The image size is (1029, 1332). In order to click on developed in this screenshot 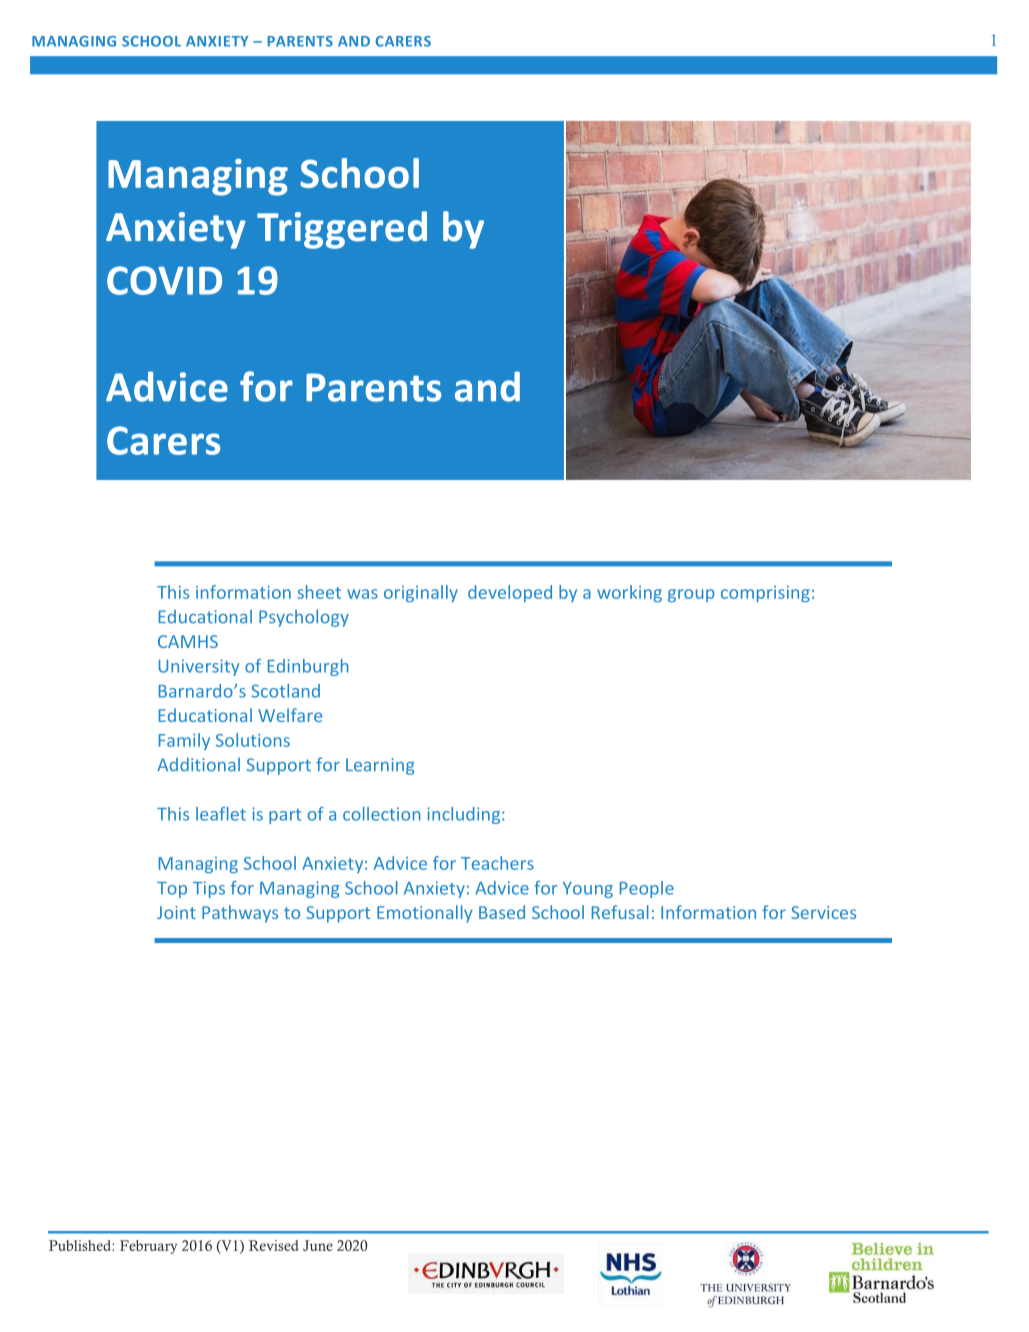, I will do `click(510, 593)`.
